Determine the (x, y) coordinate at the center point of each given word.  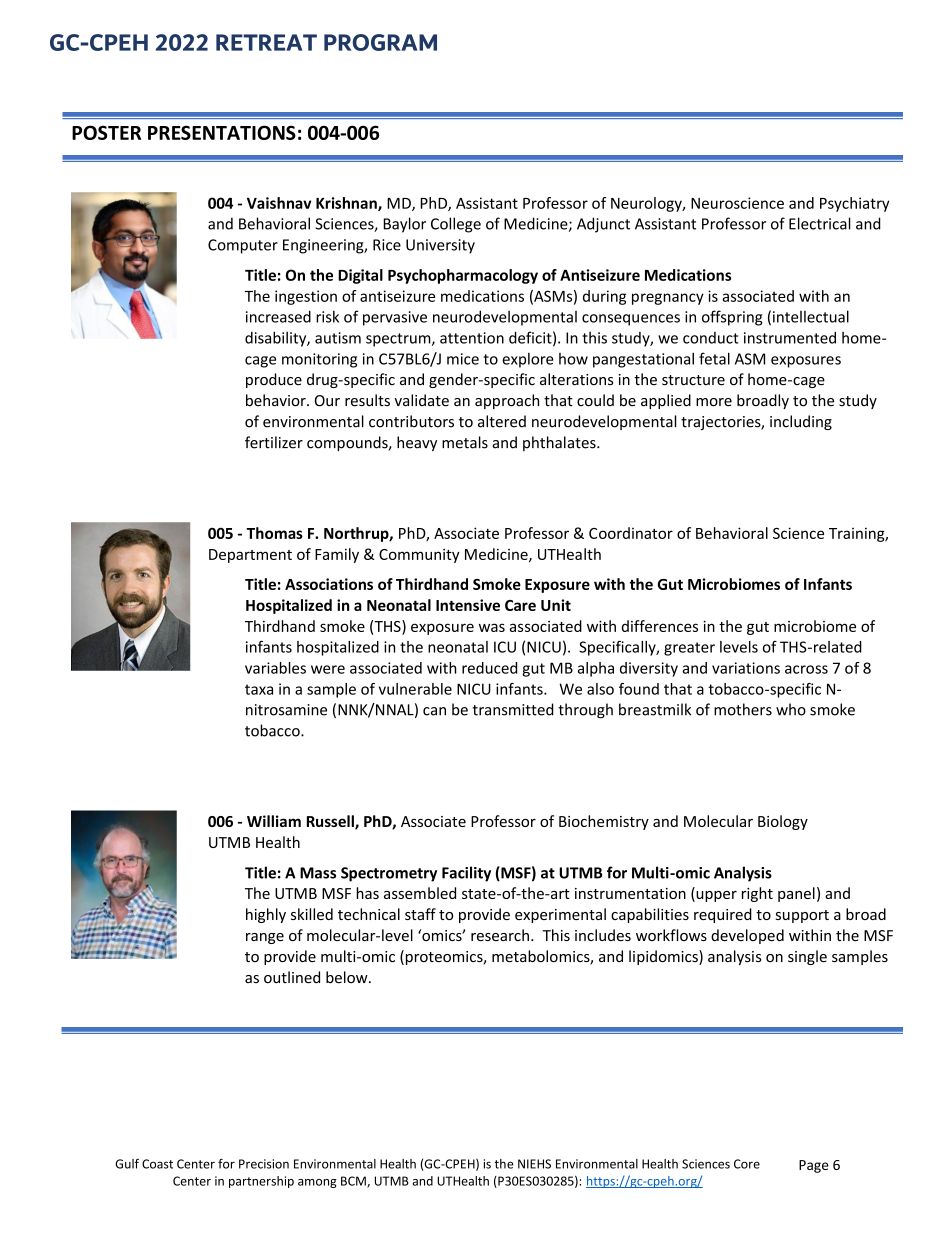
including (801, 422)
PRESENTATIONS (222, 132)
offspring (732, 318)
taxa (259, 689)
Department (250, 556)
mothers (743, 709)
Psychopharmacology (463, 276)
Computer (243, 246)
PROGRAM (380, 42)
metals (465, 442)
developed (747, 936)
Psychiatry (854, 204)
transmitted (513, 709)
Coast (157, 1164)
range (265, 938)
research (500, 935)
